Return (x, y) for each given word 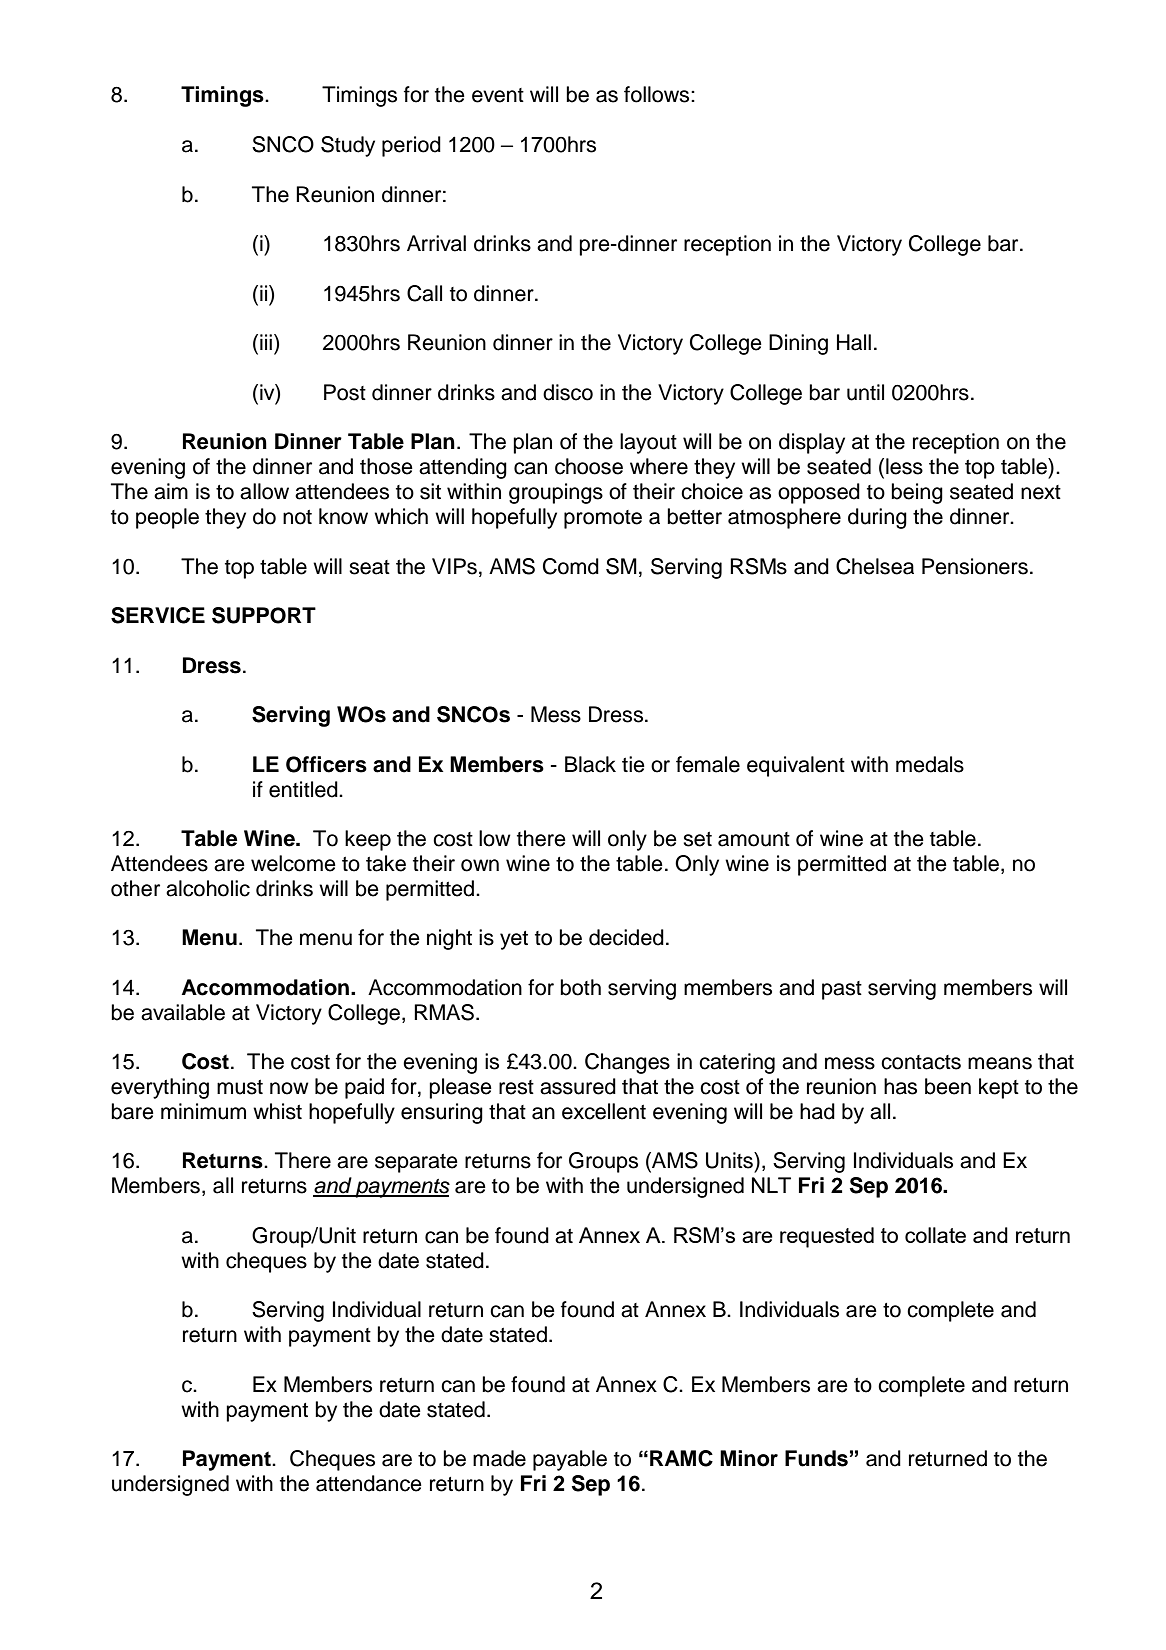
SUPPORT (264, 615)
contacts (921, 1062)
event (498, 95)
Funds (816, 1458)
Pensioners (975, 566)
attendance (369, 1483)
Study (348, 146)
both (580, 987)
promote (603, 519)
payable (570, 1460)
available (183, 1012)
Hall (854, 342)
